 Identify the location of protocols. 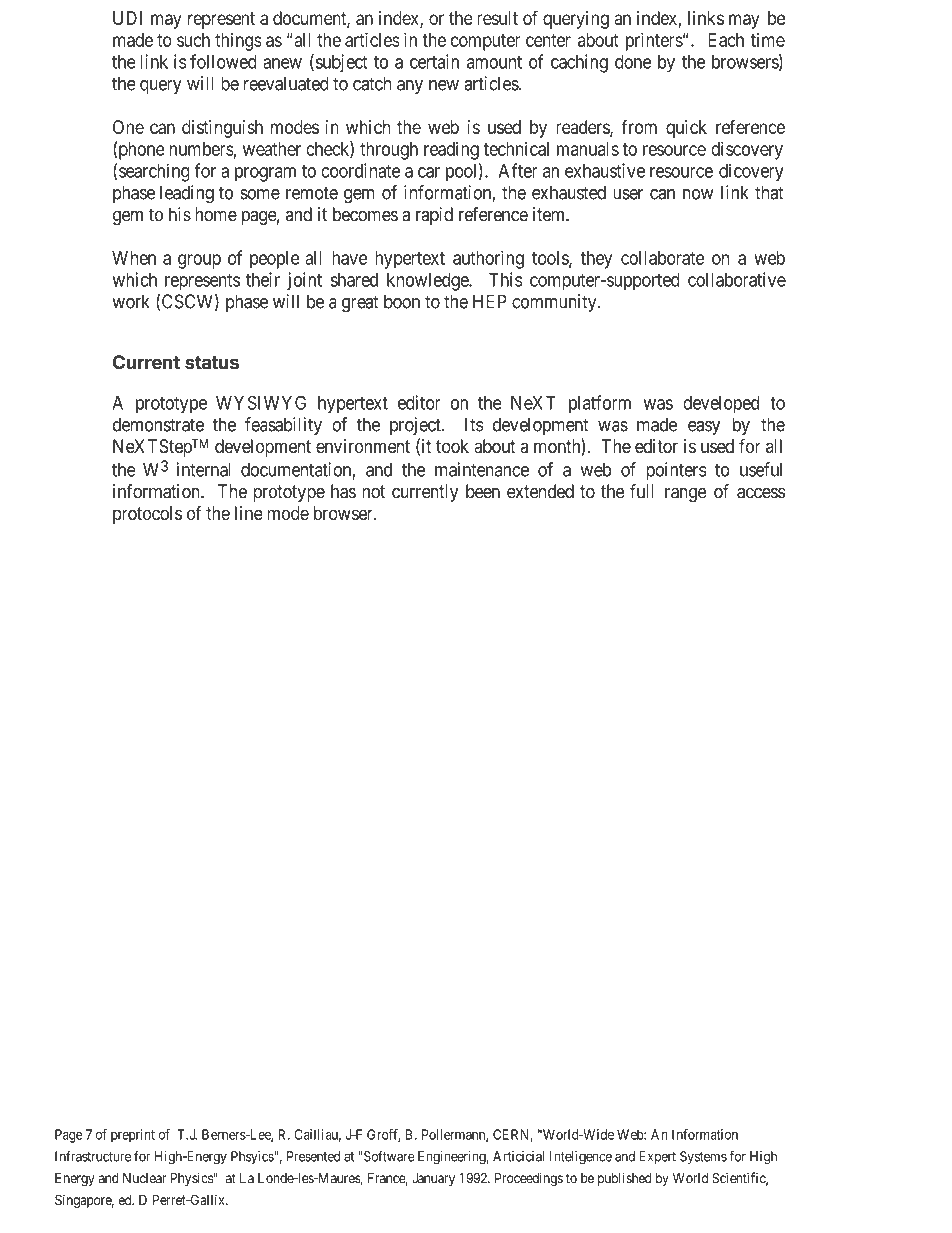
(147, 515).
